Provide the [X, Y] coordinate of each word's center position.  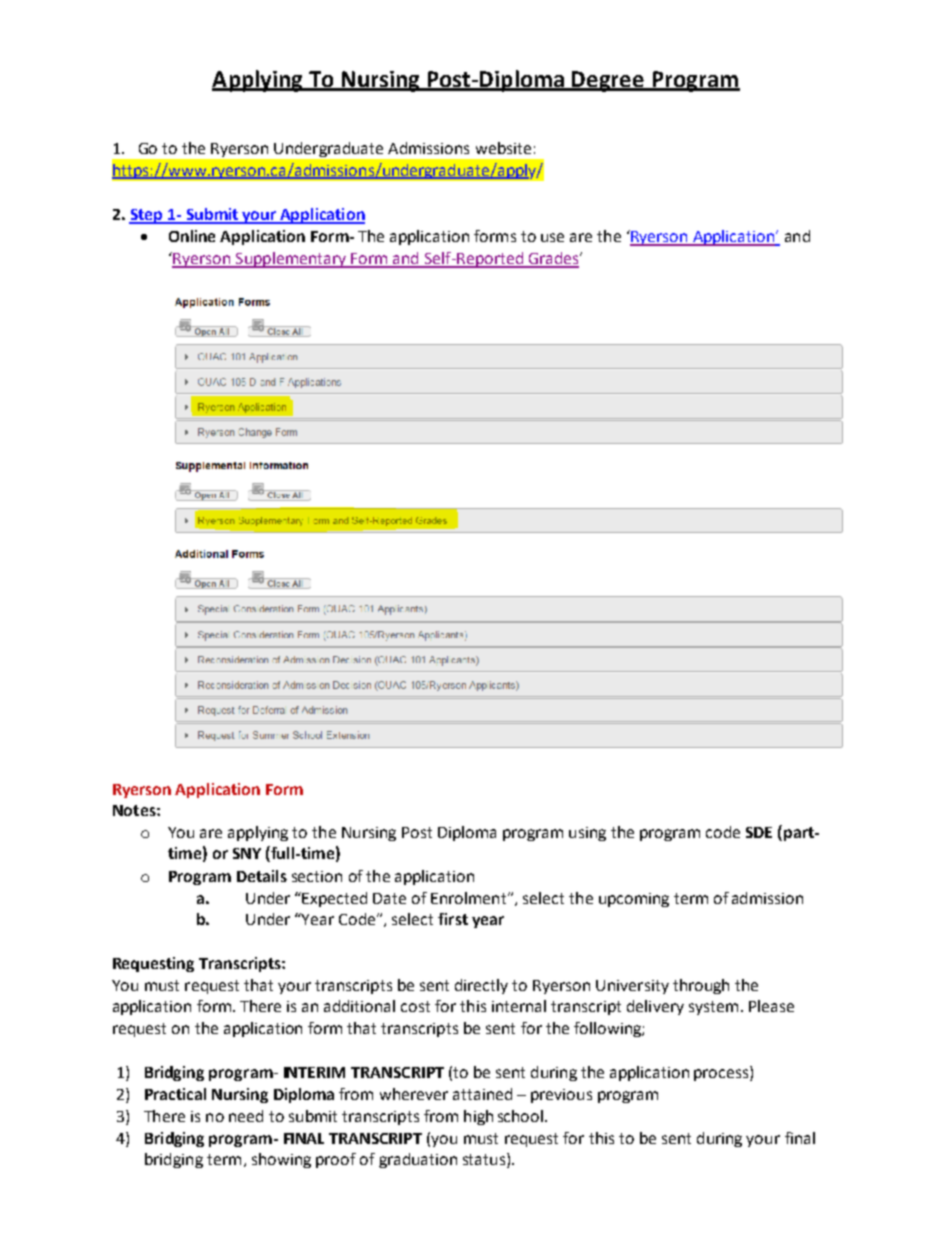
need [246, 1116]
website [503, 148]
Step [147, 216]
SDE [759, 832]
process [722, 1075]
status [484, 1159]
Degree [609, 81]
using [587, 834]
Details [262, 876]
